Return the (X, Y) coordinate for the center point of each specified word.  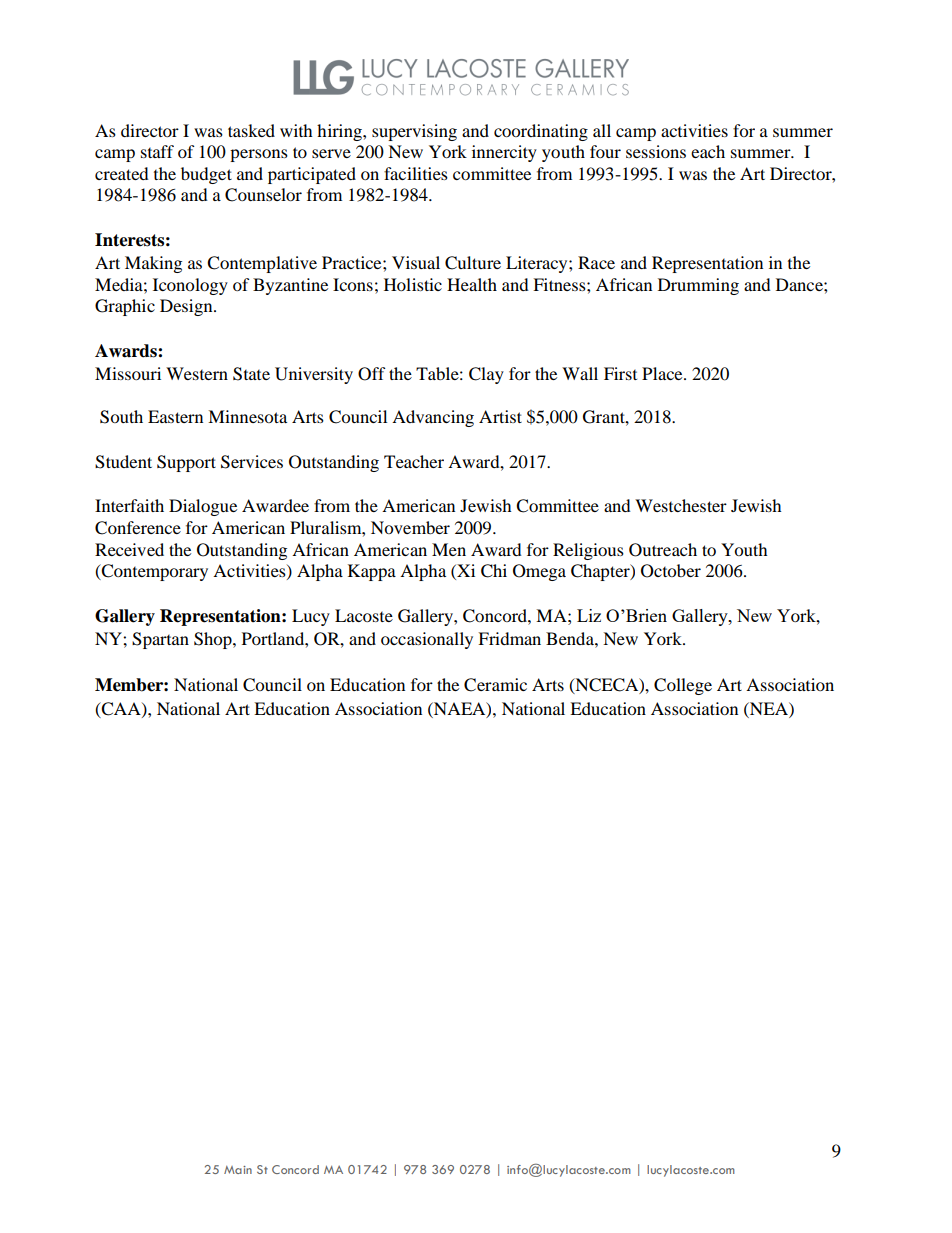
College (683, 686)
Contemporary (154, 572)
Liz (589, 615)
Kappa (372, 572)
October (671, 571)
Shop (214, 640)
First (620, 373)
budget (206, 175)
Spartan (160, 640)
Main (238, 1170)
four (605, 151)
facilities (416, 173)
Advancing (433, 418)
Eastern (175, 416)
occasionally (427, 640)
